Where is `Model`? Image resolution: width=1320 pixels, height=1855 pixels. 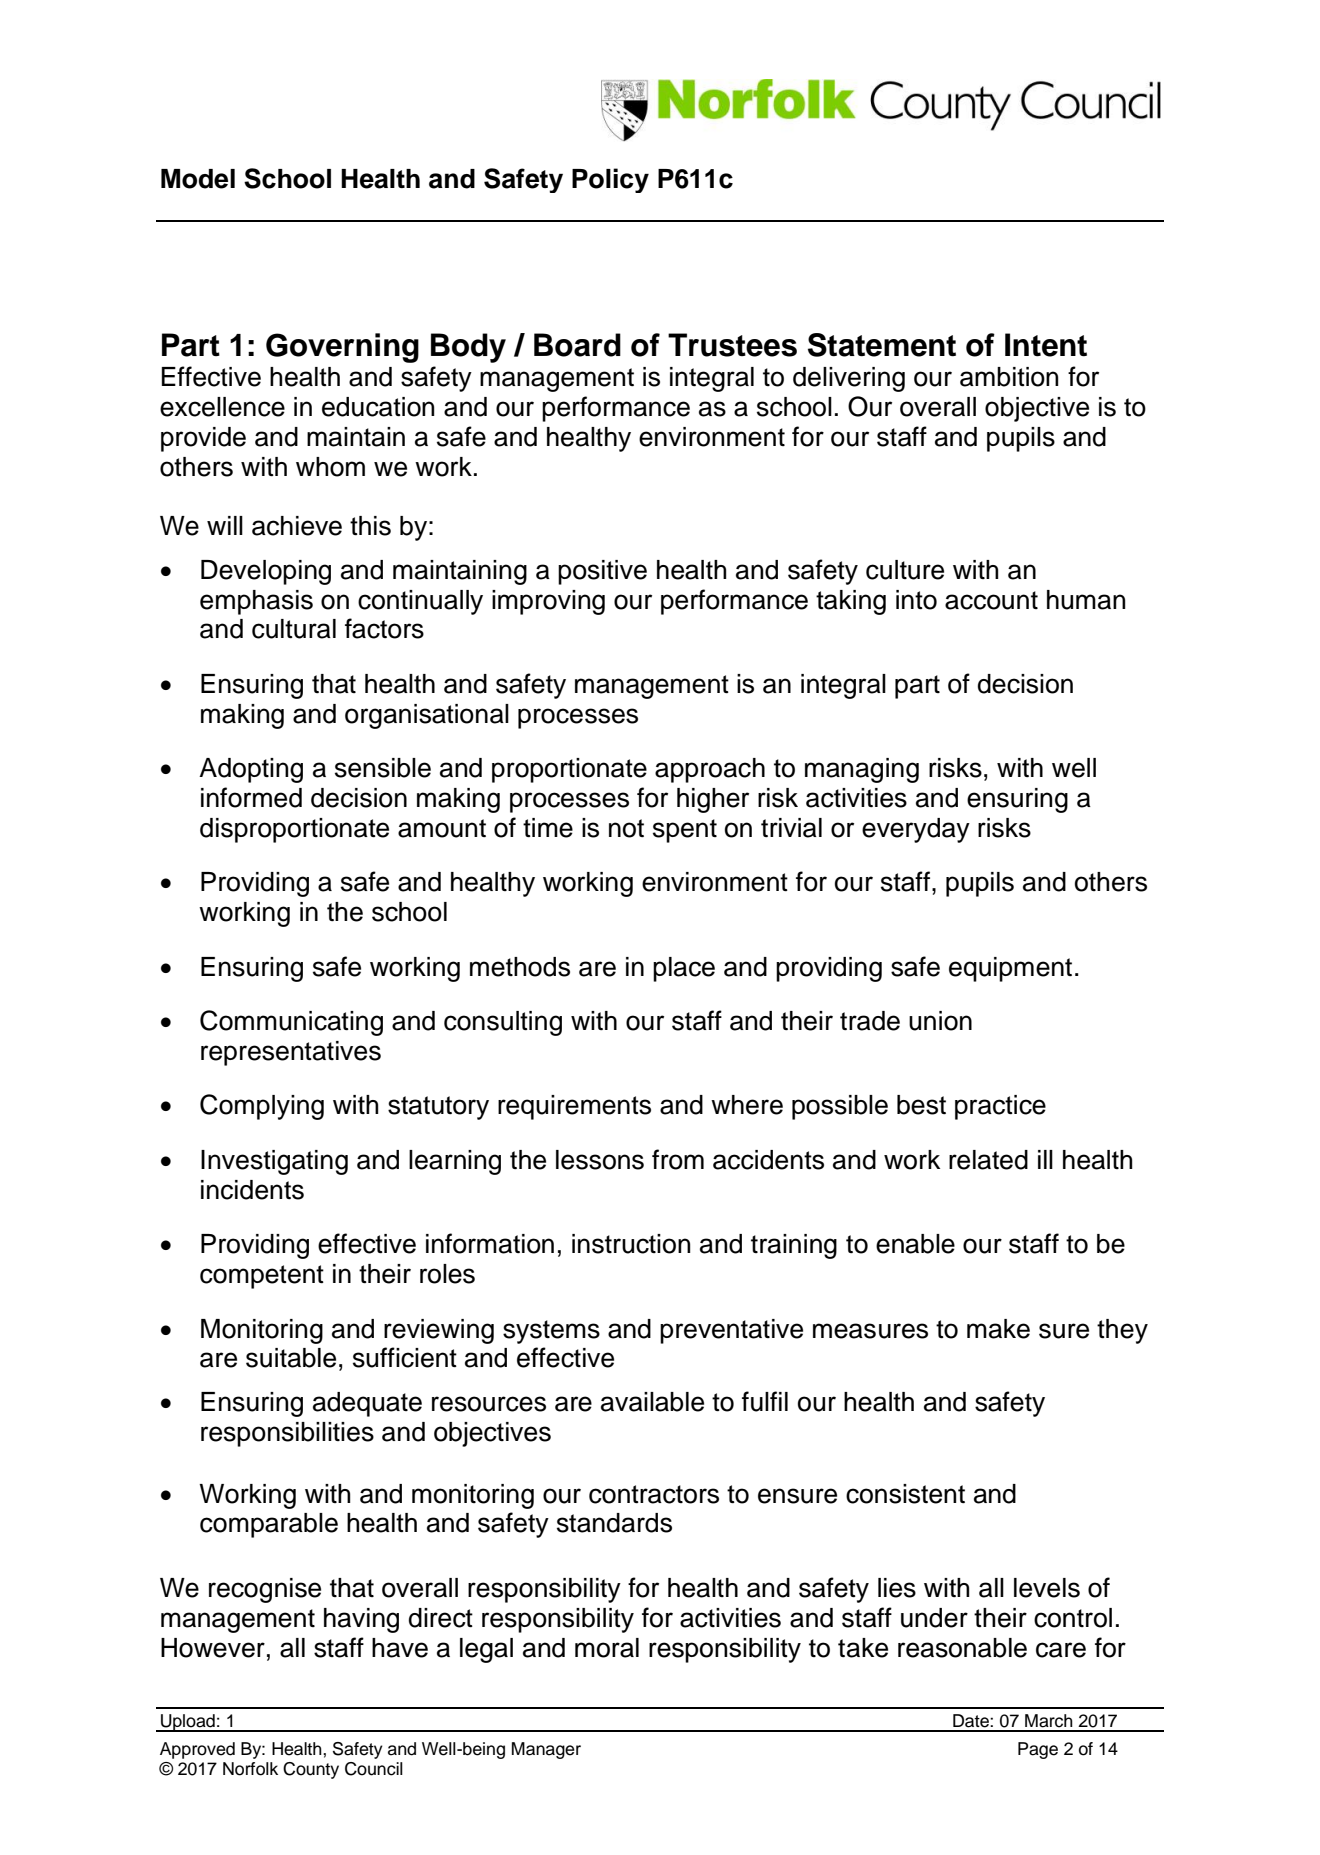 Model is located at coordinates (198, 179).
